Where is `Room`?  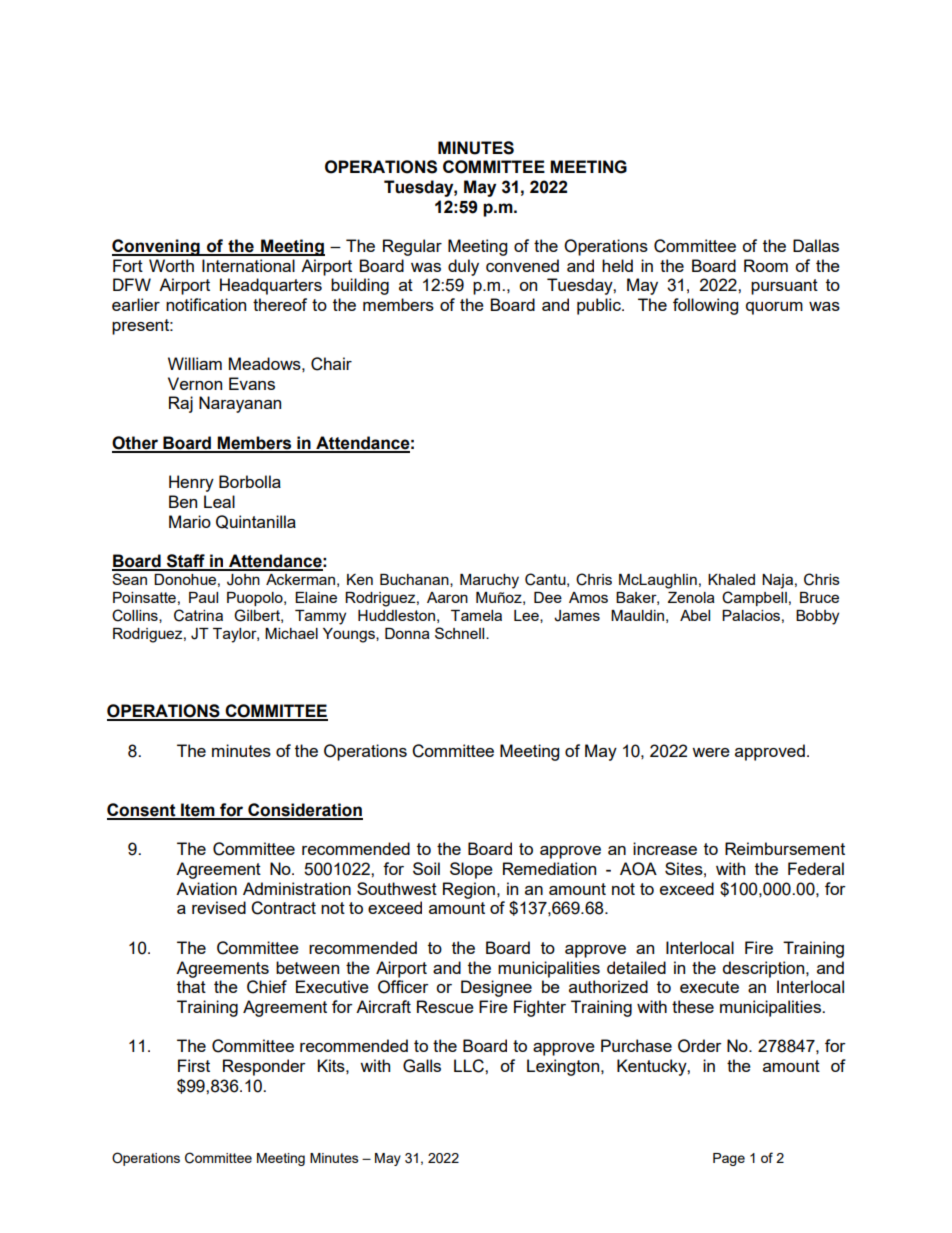 Room is located at coordinates (766, 265).
